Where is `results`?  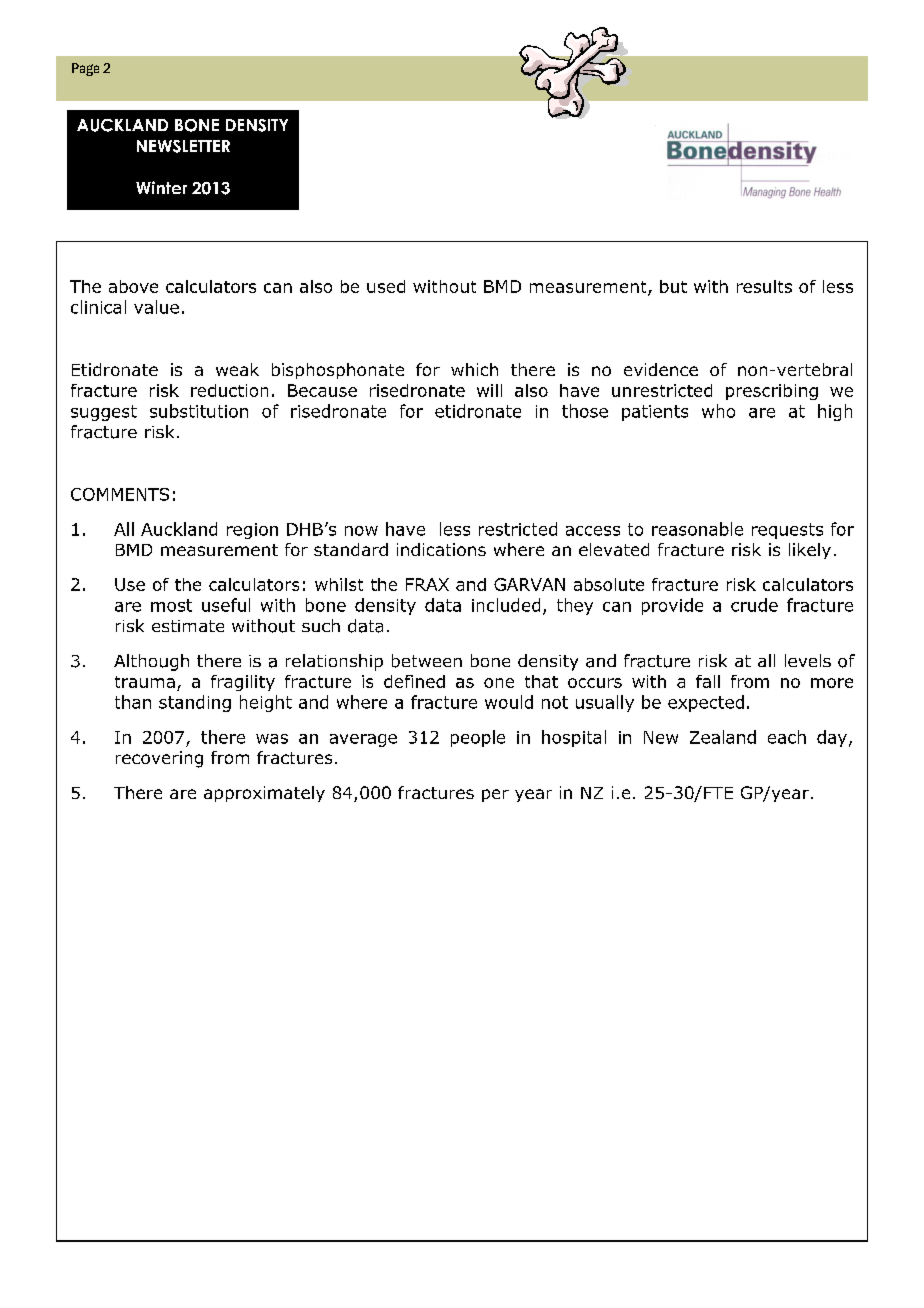
results is located at coordinates (764, 286).
